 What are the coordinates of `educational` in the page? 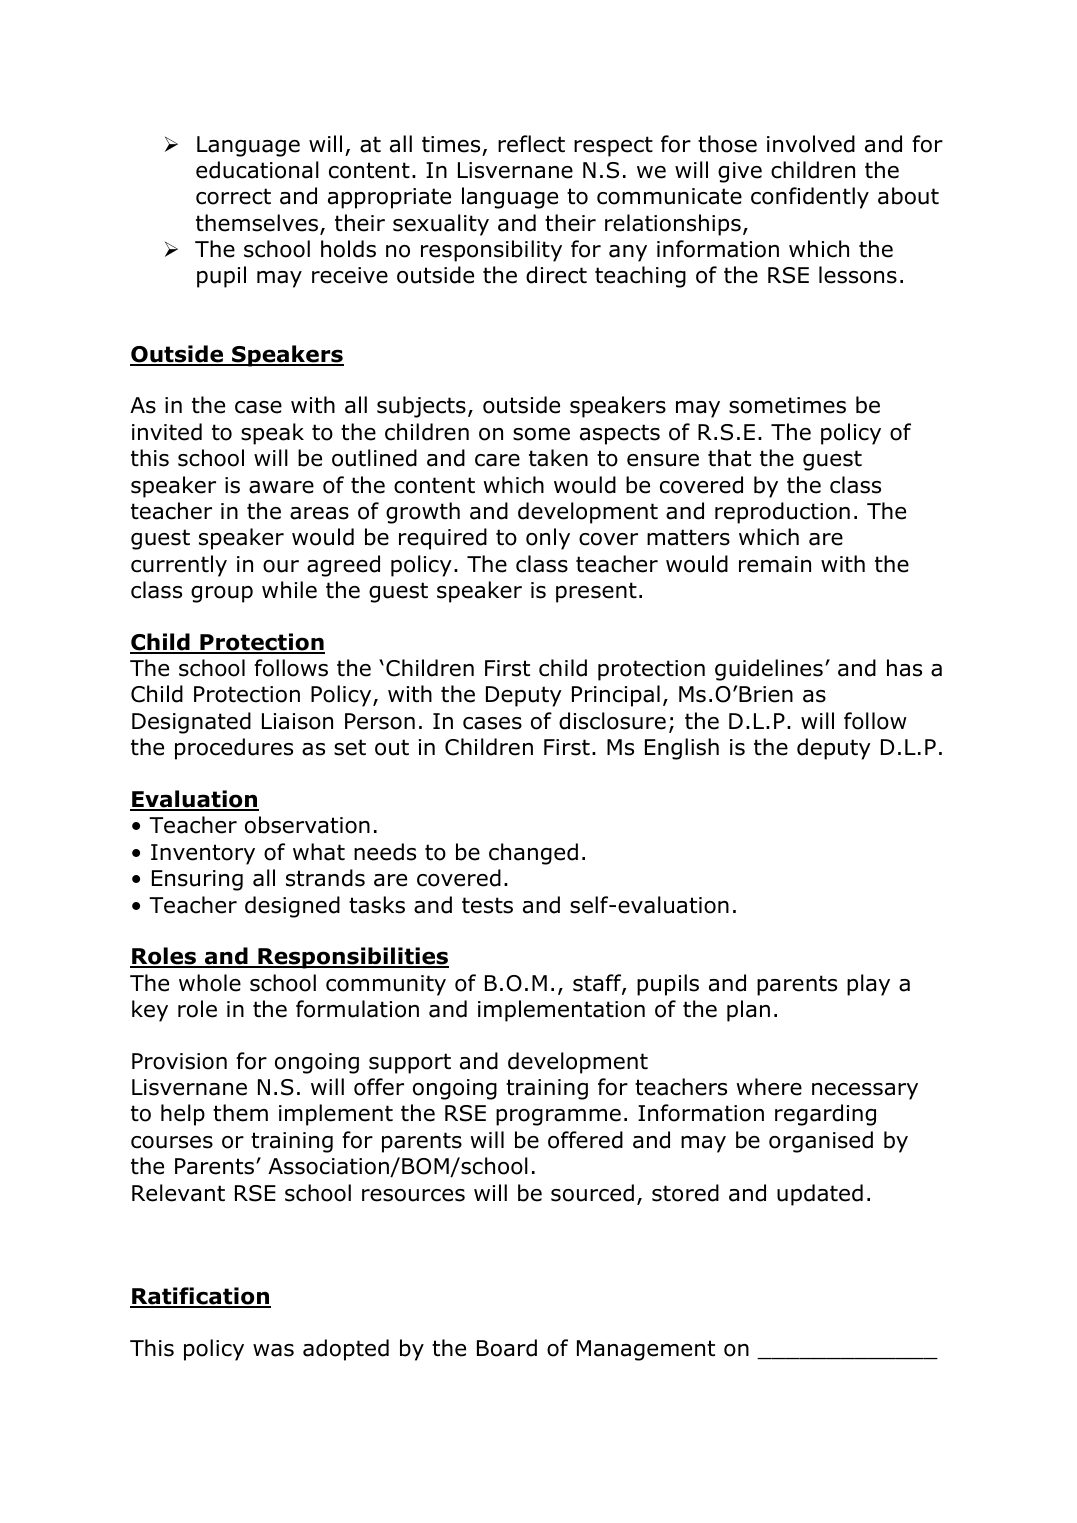 It's located at (257, 170).
